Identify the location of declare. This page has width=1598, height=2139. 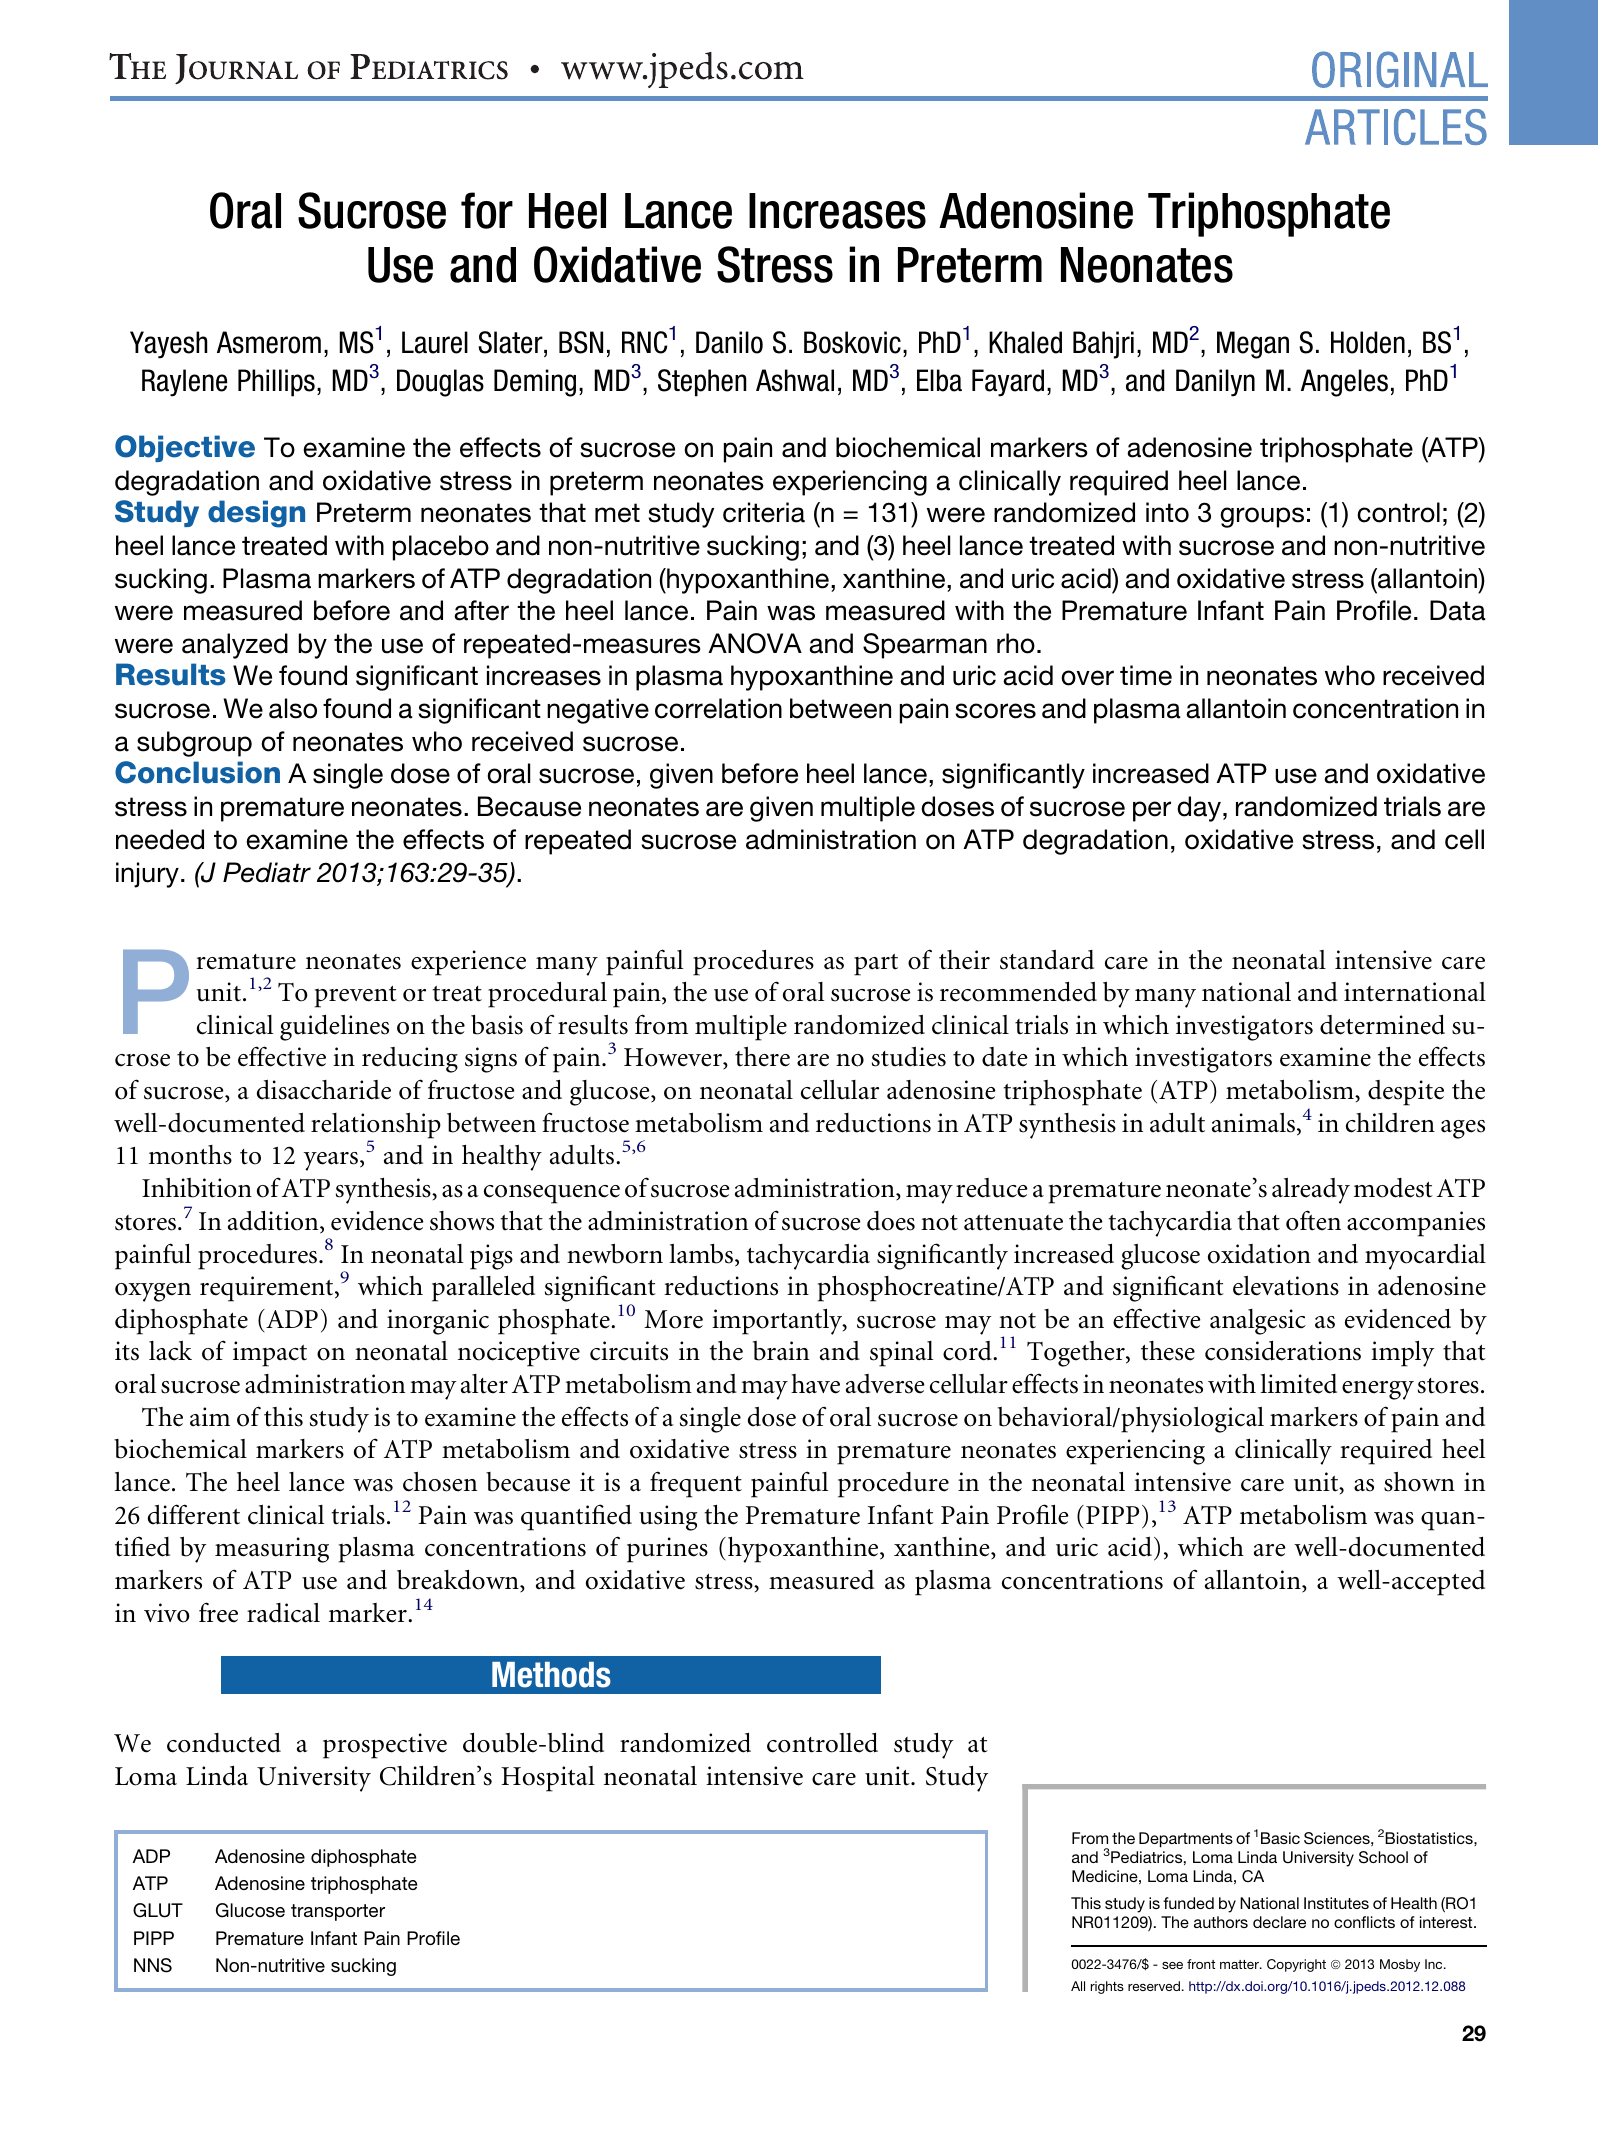
(1279, 1922).
